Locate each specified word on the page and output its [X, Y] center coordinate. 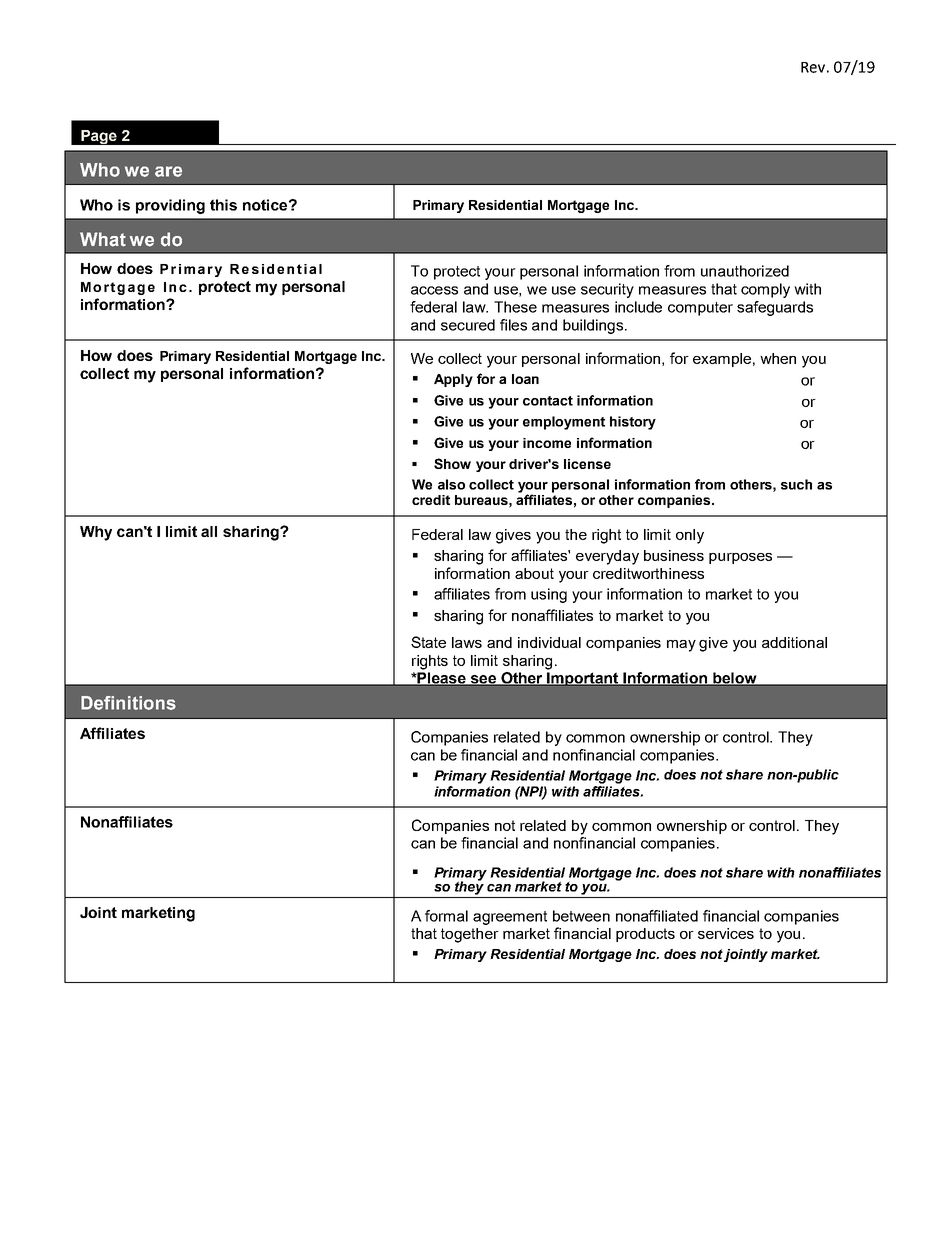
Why [96, 533]
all [209, 531]
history [633, 423]
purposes [740, 558]
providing [170, 206]
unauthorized [745, 271]
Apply [453, 380]
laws [467, 642]
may [681, 646]
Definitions [128, 703]
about [534, 573]
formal [446, 916]
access [434, 290]
